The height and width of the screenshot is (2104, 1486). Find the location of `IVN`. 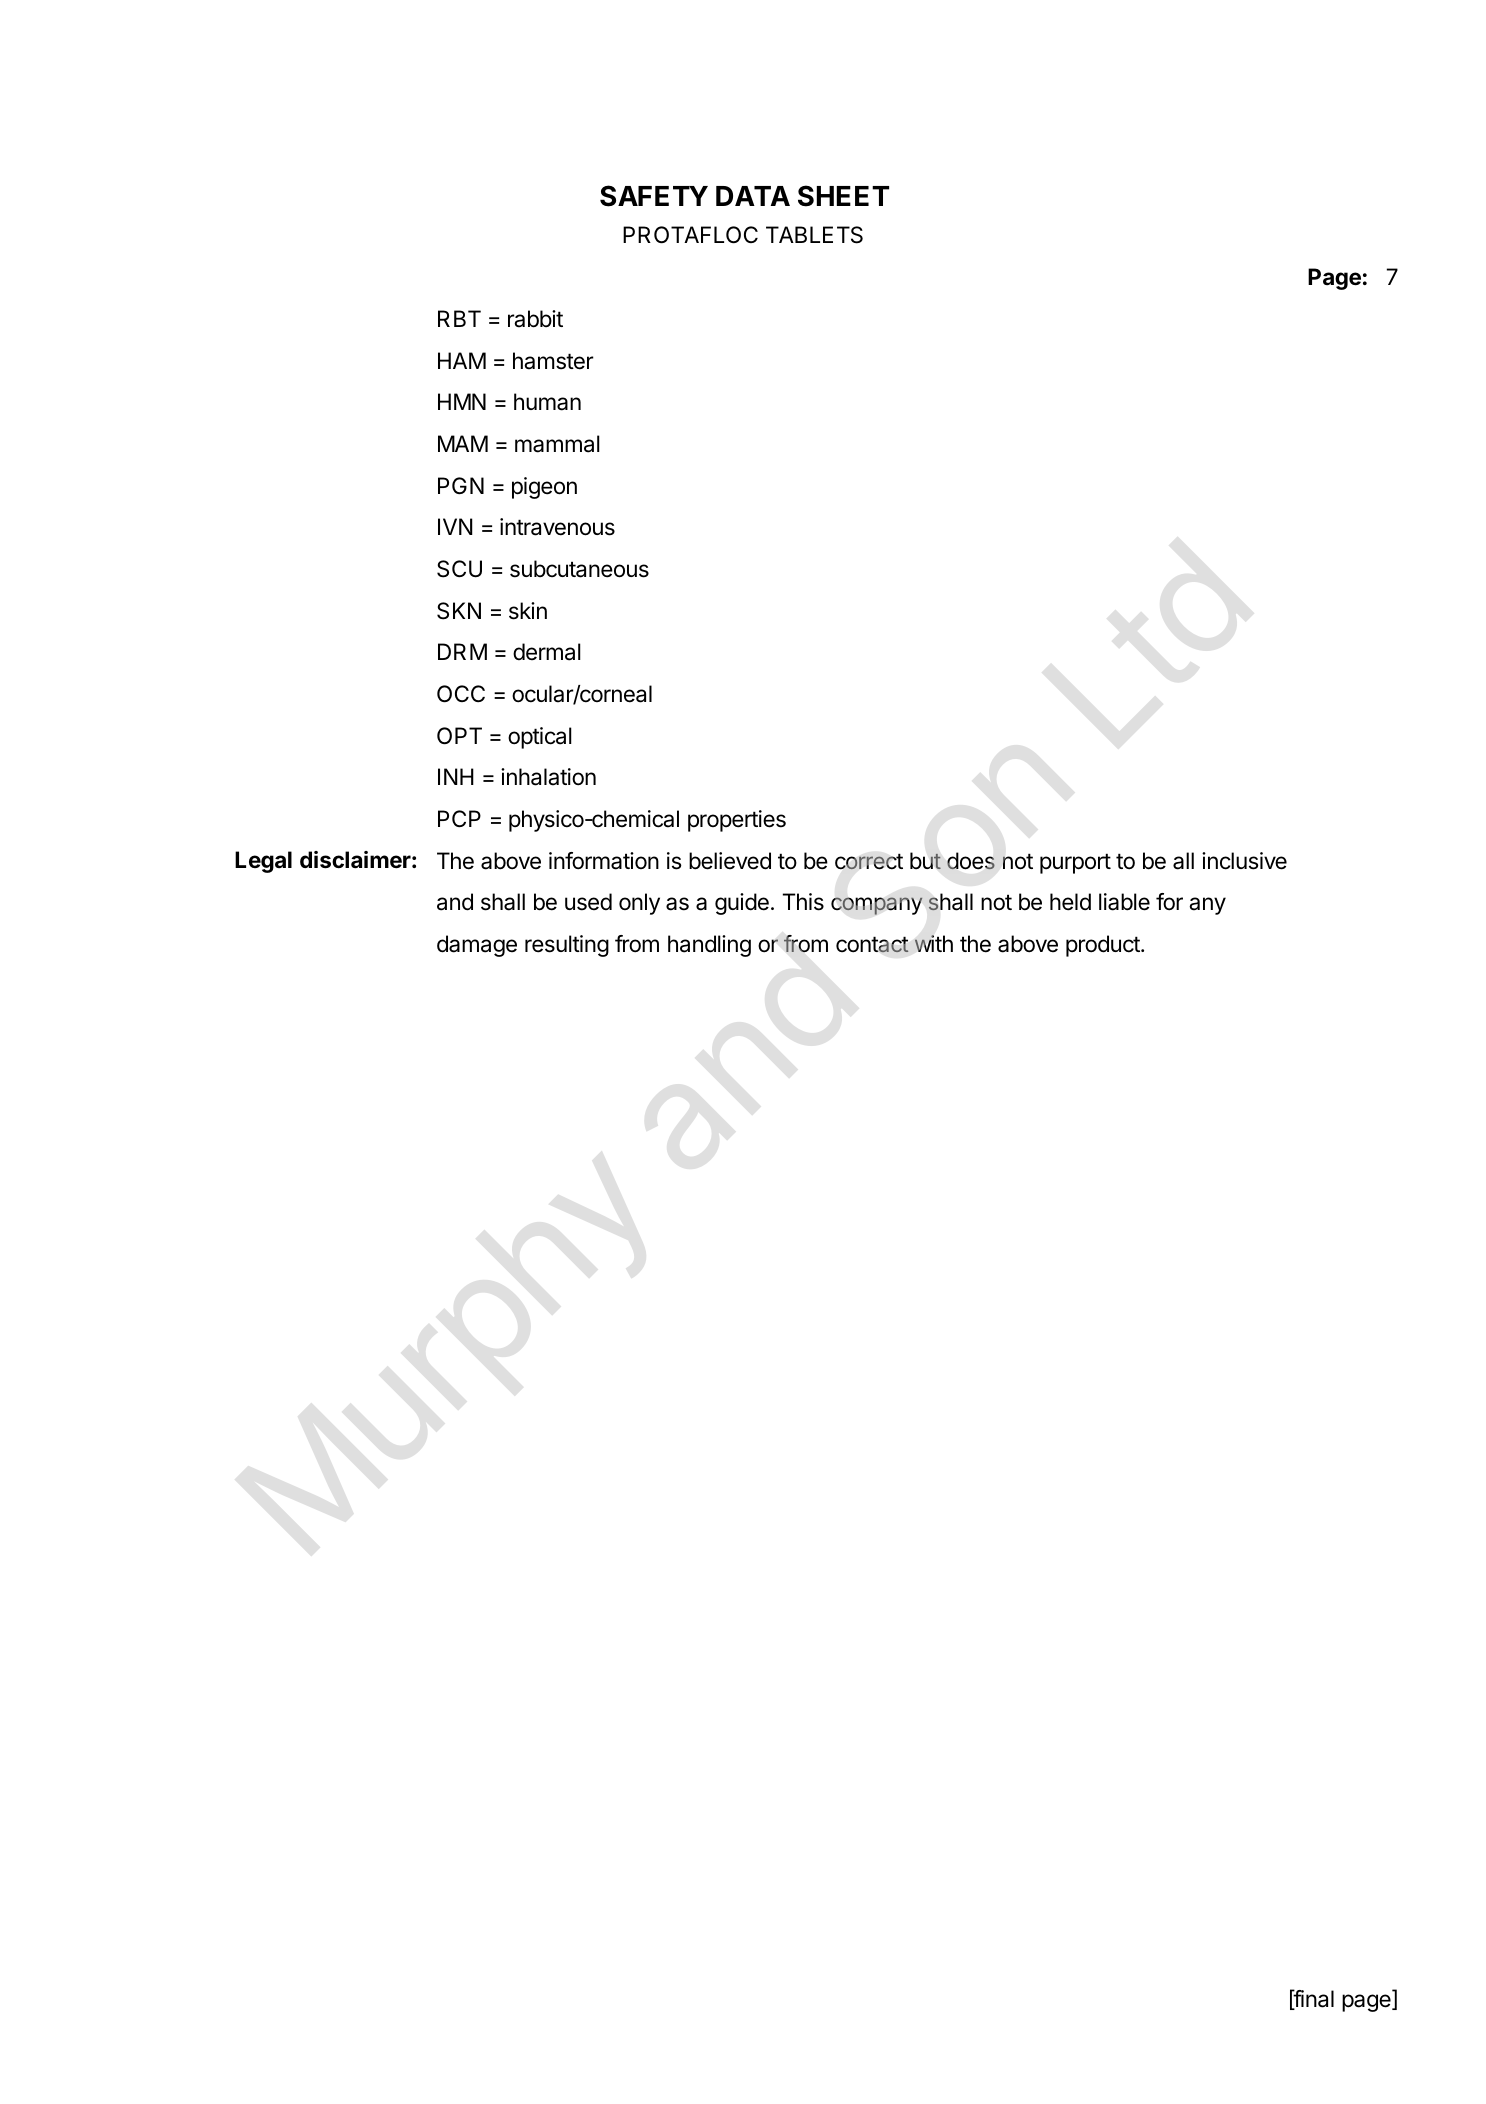

IVN is located at coordinates (455, 526).
